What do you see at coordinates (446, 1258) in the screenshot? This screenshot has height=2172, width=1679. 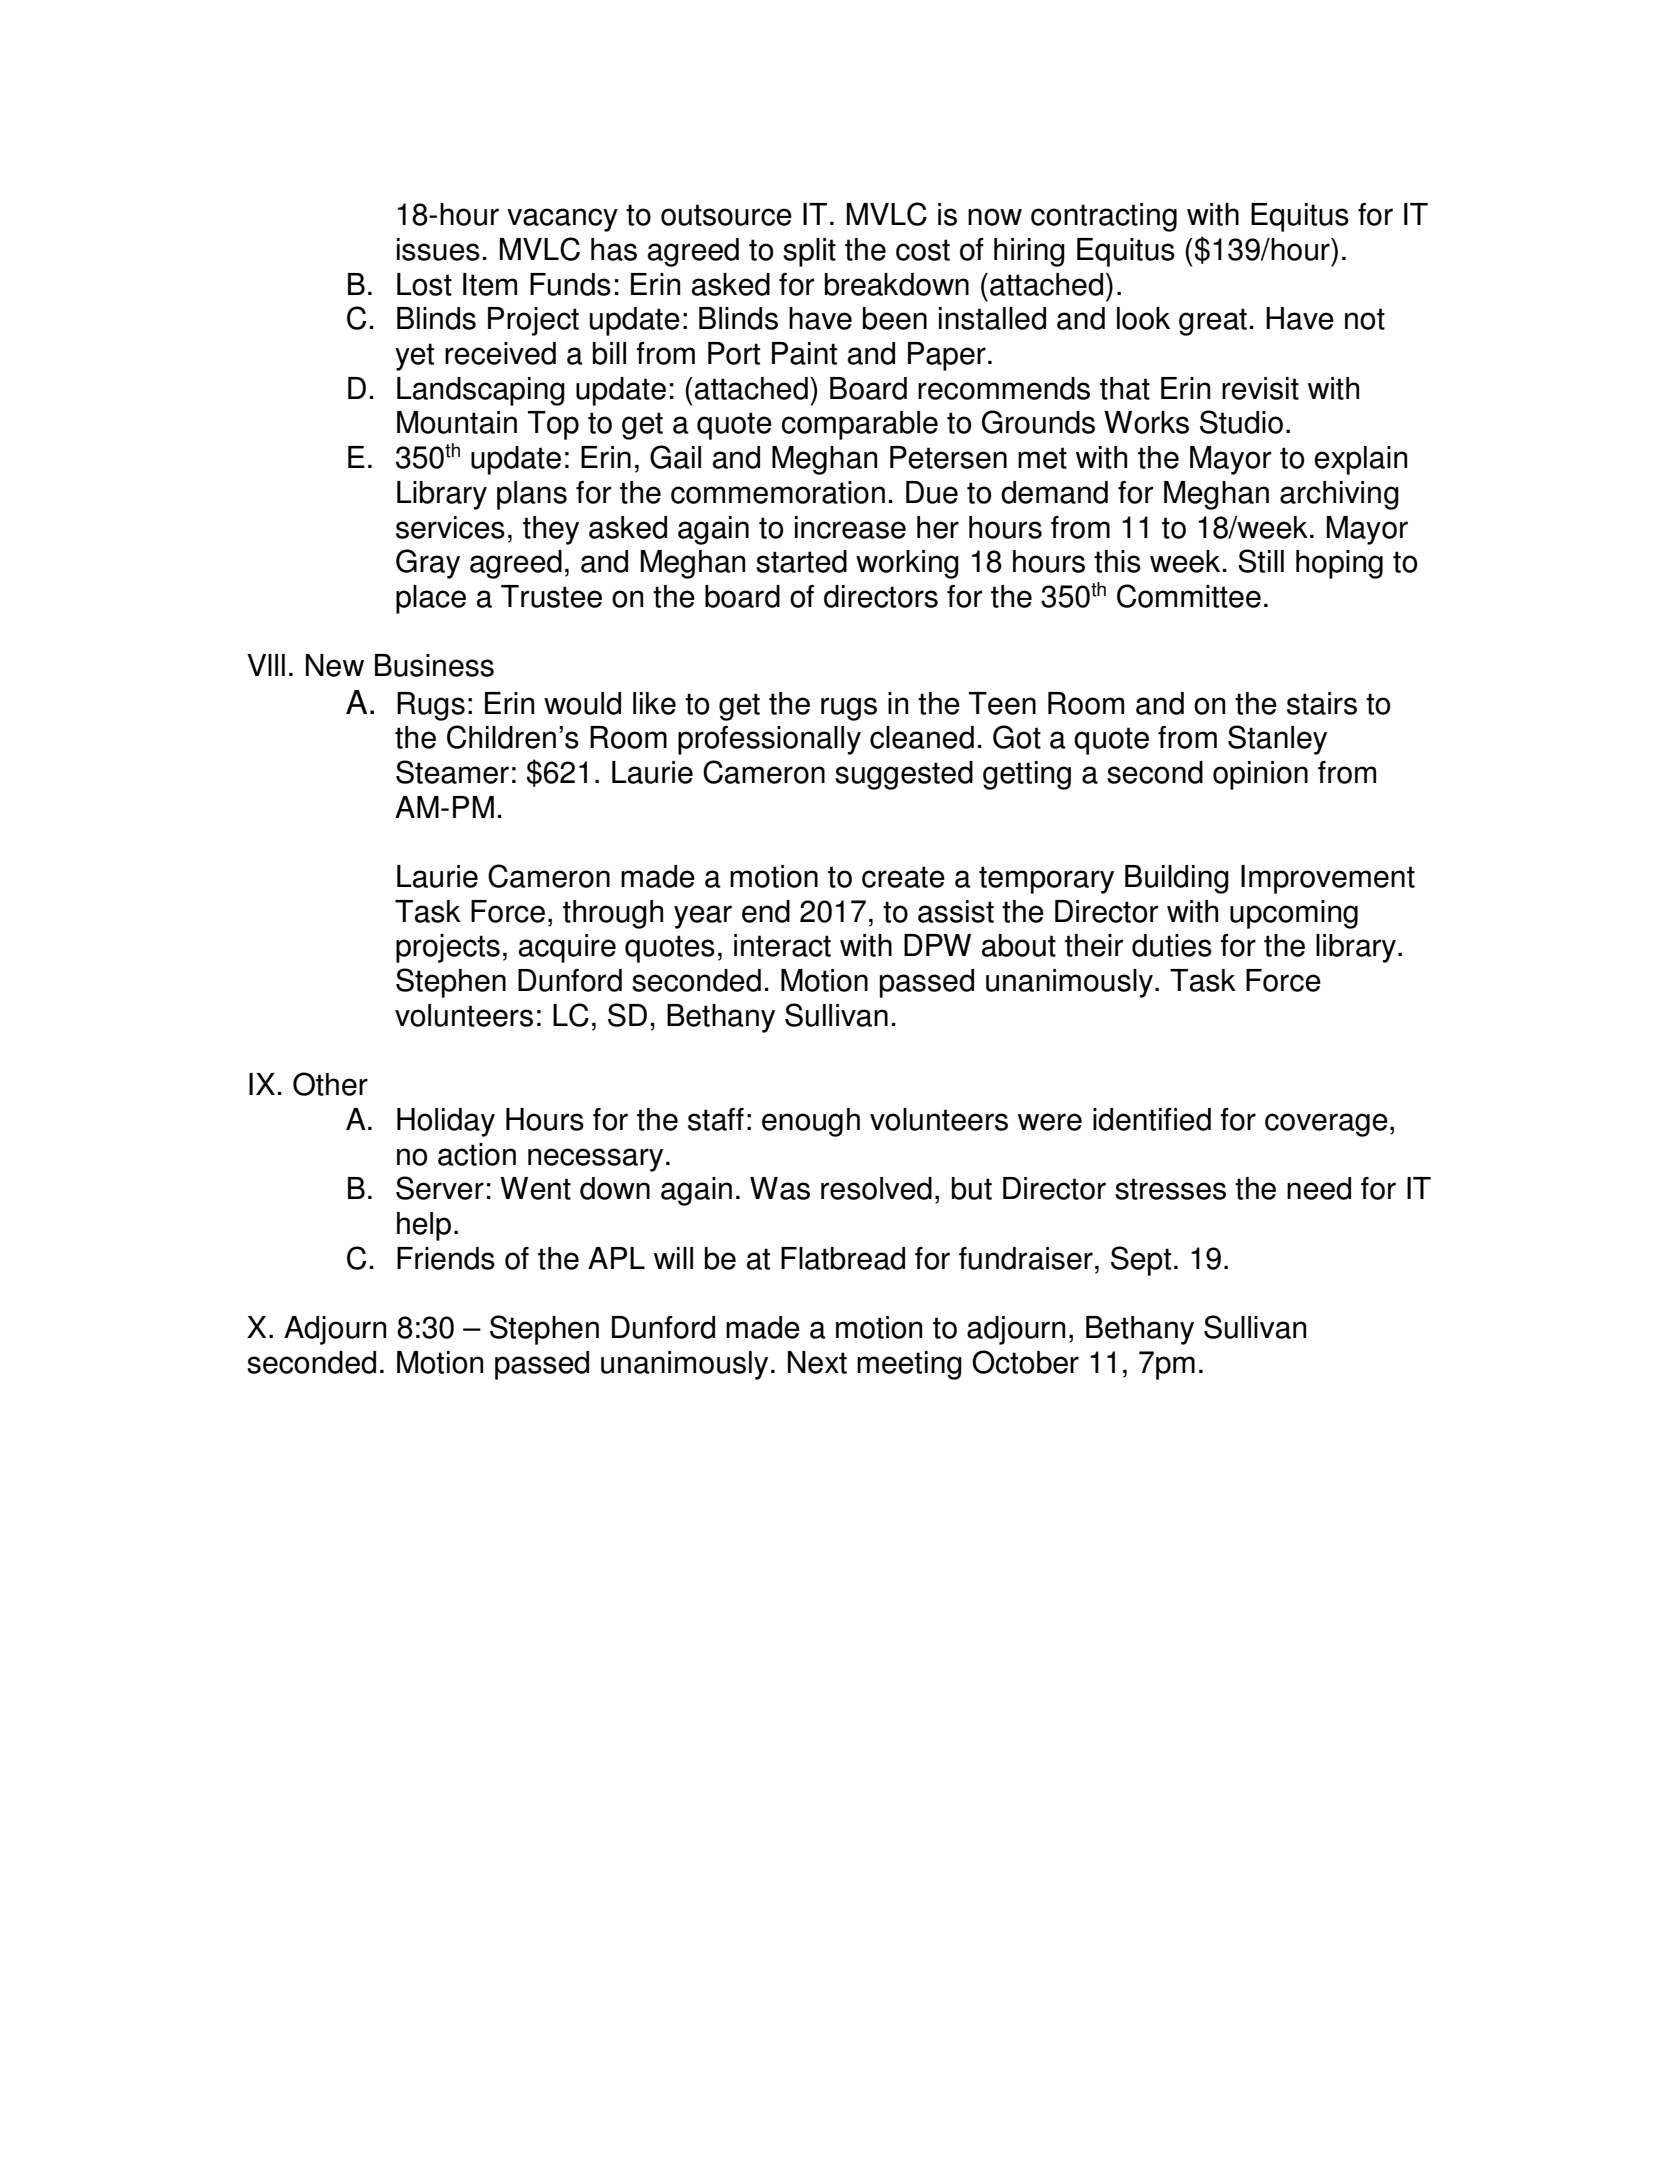 I see `Friends` at bounding box center [446, 1258].
